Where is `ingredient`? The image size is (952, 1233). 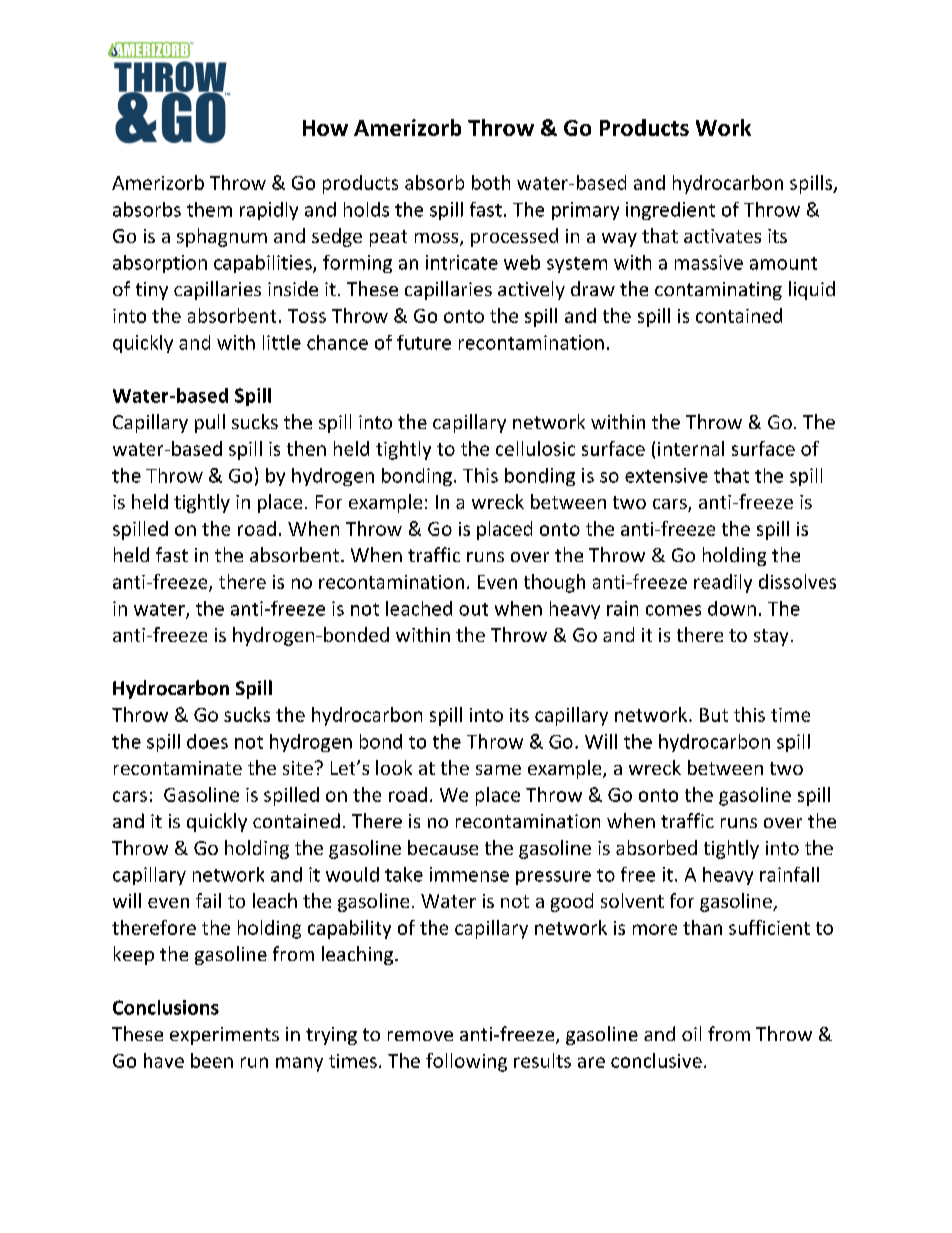
ingredient is located at coordinates (670, 211).
